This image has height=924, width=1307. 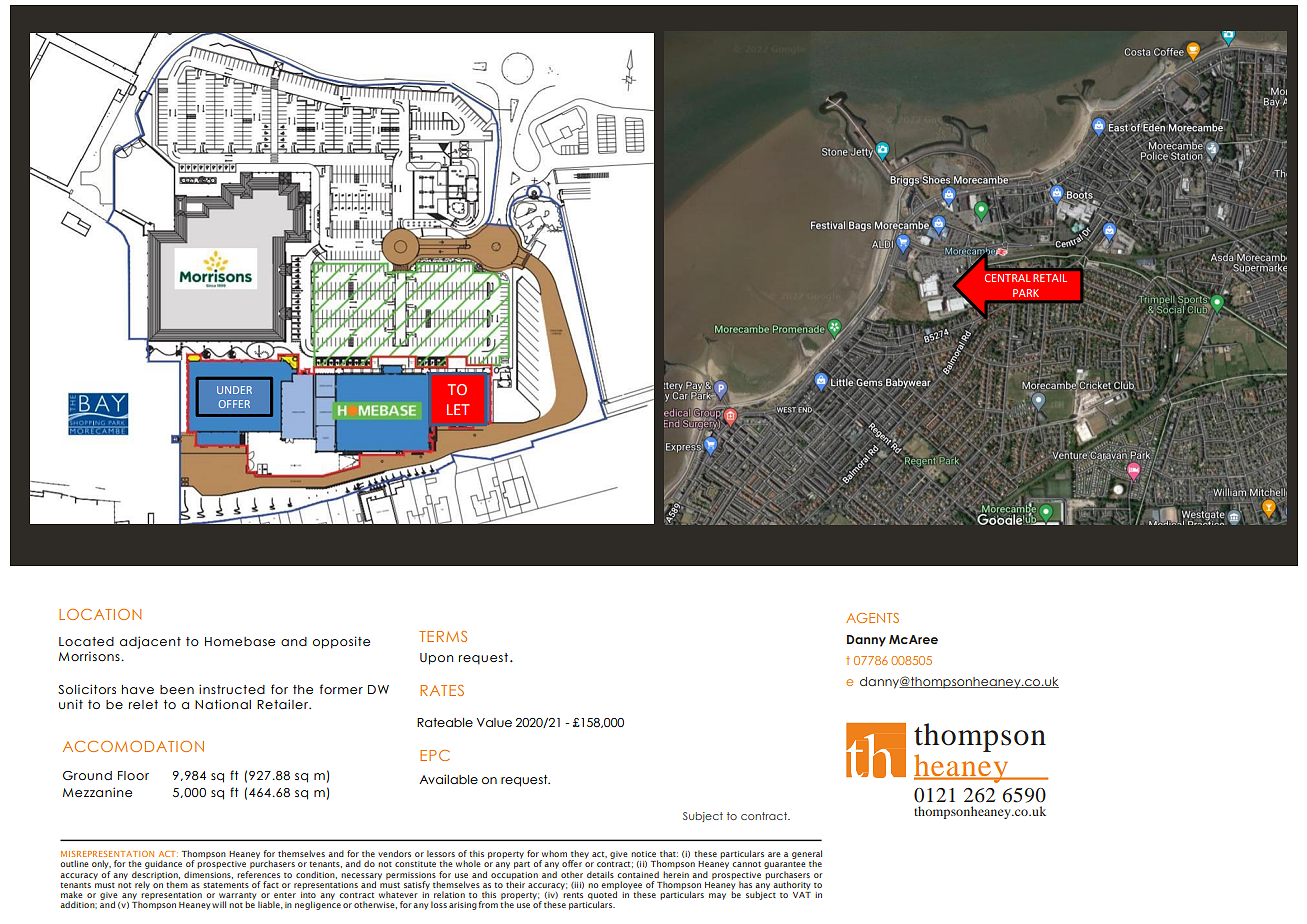 What do you see at coordinates (494, 722) in the image?
I see `Value` at bounding box center [494, 722].
